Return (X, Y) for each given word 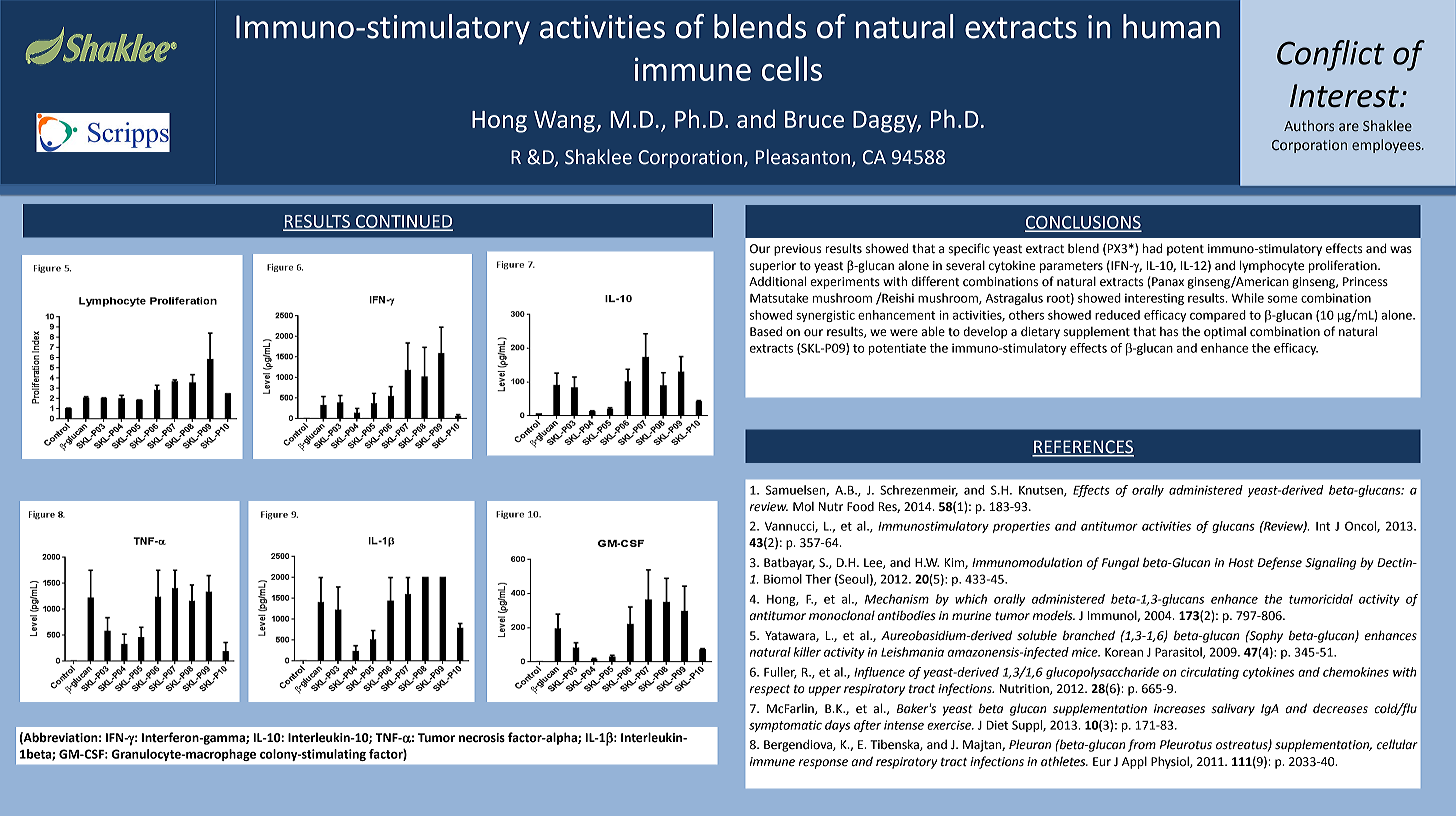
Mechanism (897, 599)
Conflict (1331, 55)
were (904, 333)
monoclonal (842, 615)
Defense (1279, 563)
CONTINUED (403, 222)
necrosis (482, 738)
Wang (565, 122)
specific (969, 249)
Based (766, 331)
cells (792, 68)
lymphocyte (1272, 266)
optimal (1225, 333)
